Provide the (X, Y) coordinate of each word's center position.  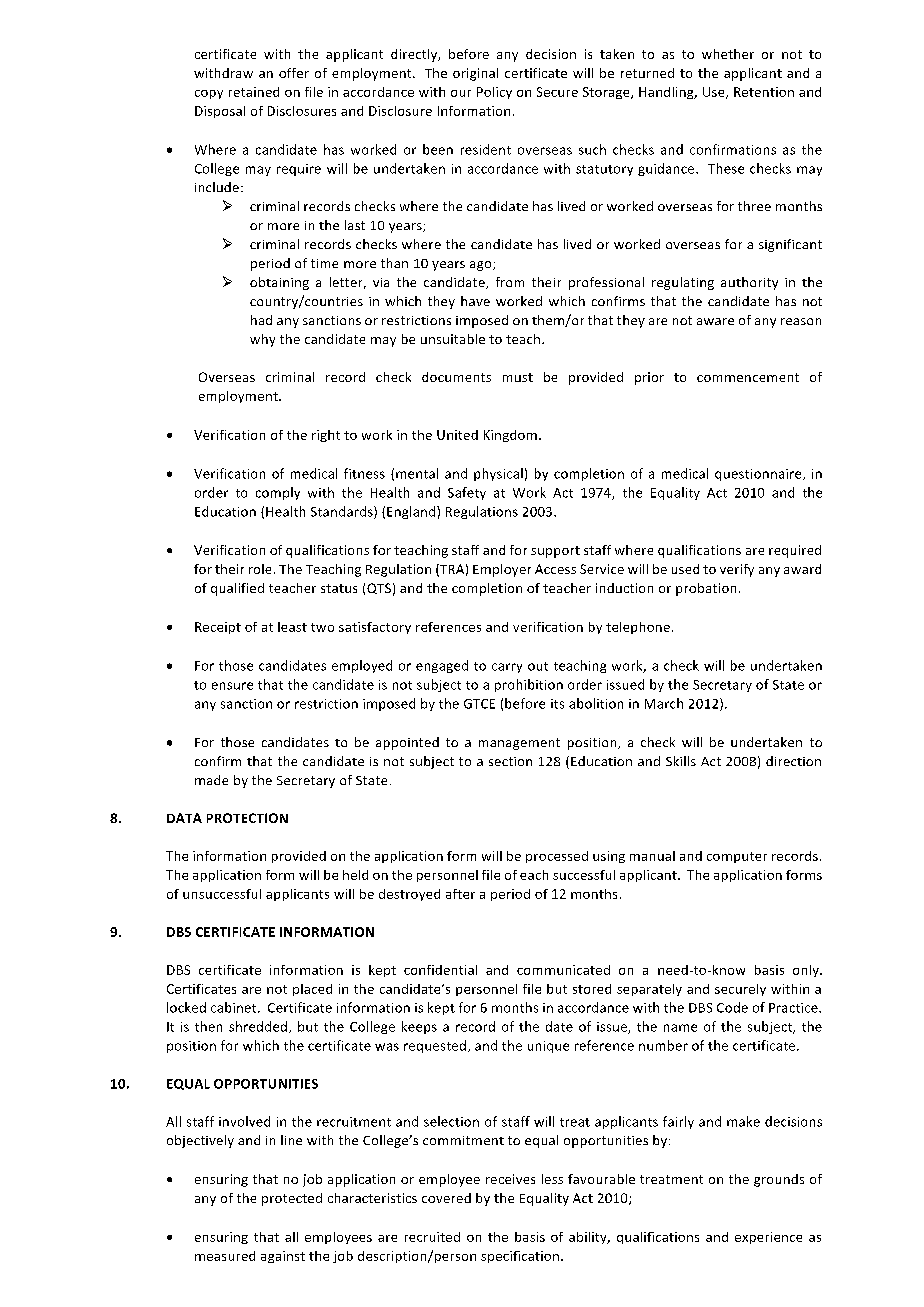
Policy (494, 93)
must (518, 377)
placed (312, 990)
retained (254, 92)
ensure (232, 686)
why (262, 340)
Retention (764, 92)
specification (520, 1257)
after (460, 894)
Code (732, 1007)
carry (507, 668)
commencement (748, 377)
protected (292, 1199)
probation (706, 589)
